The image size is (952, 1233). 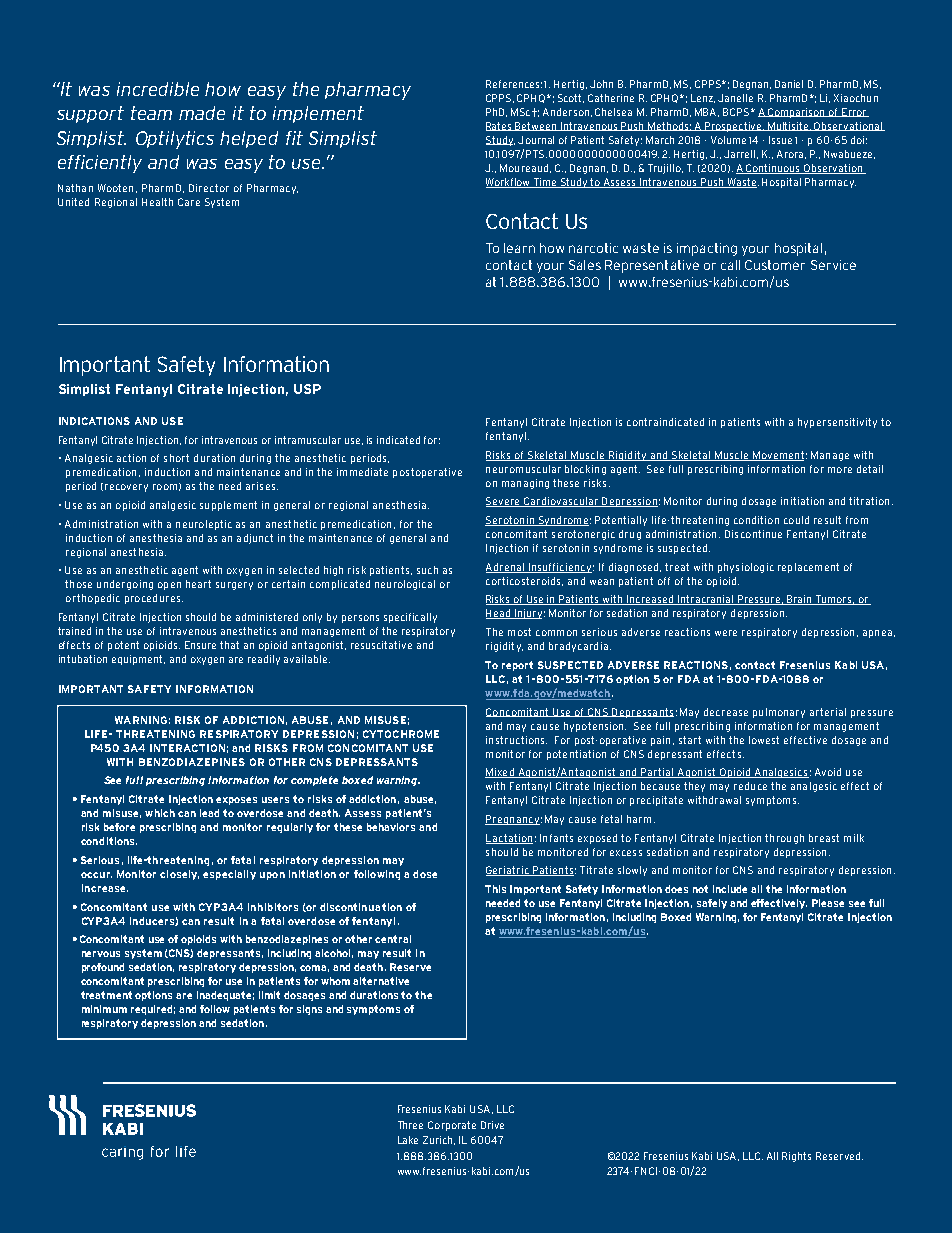 I want to click on Mixed, so click(x=500, y=773).
